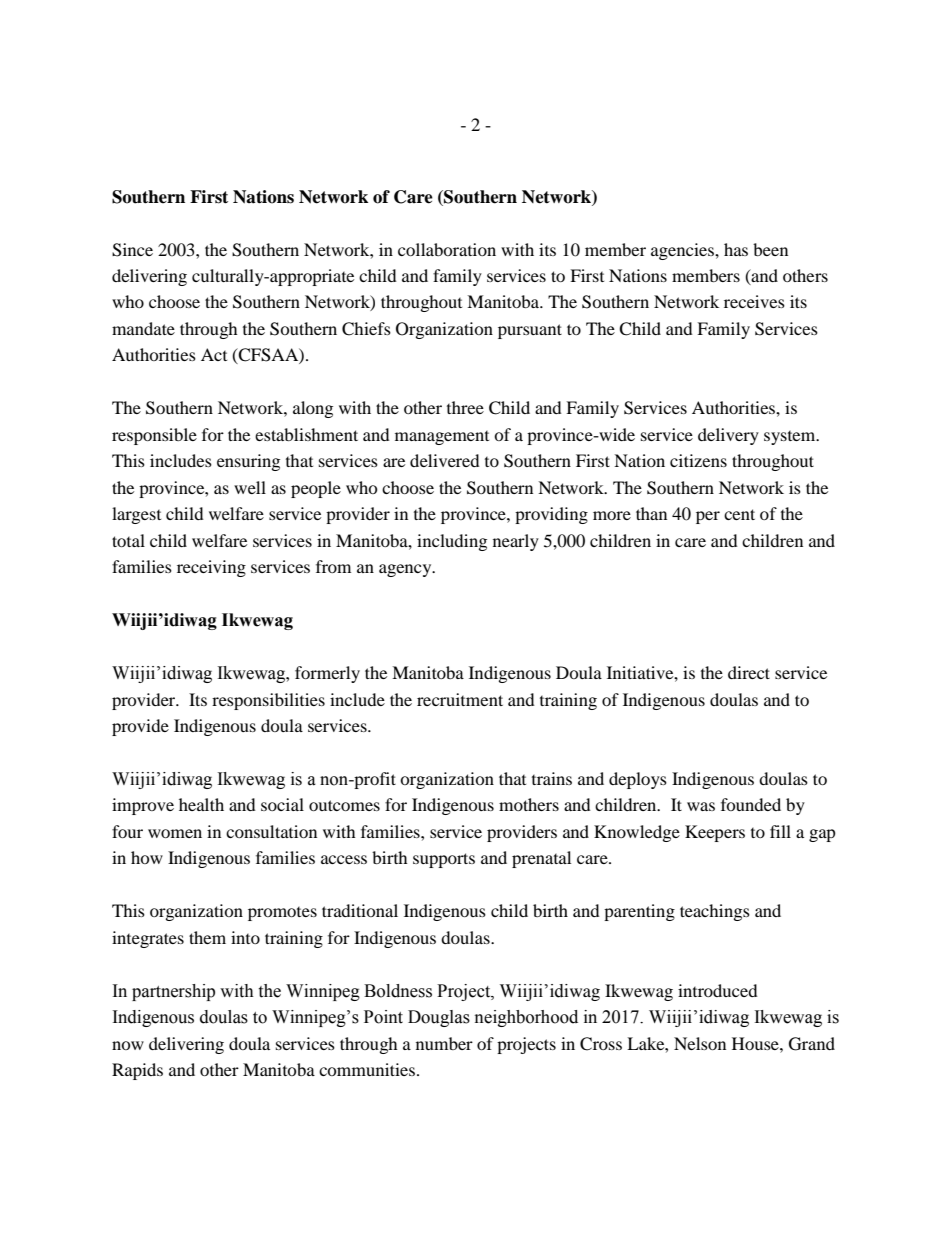 This image has width=952, height=1233. Describe the element at coordinates (268, 701) in the image. I see `responsibilities` at that location.
